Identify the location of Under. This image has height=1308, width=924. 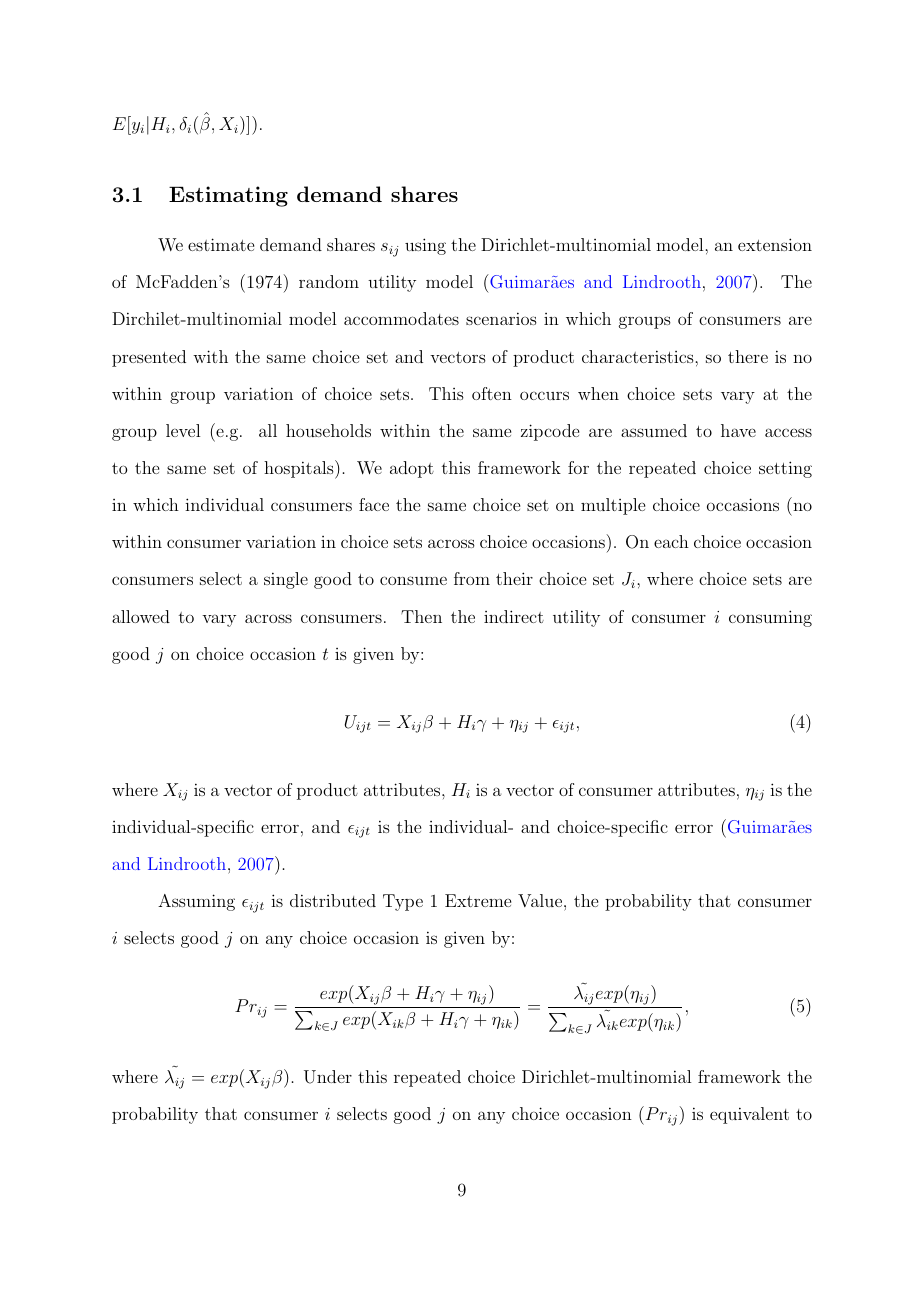
(328, 1077).
